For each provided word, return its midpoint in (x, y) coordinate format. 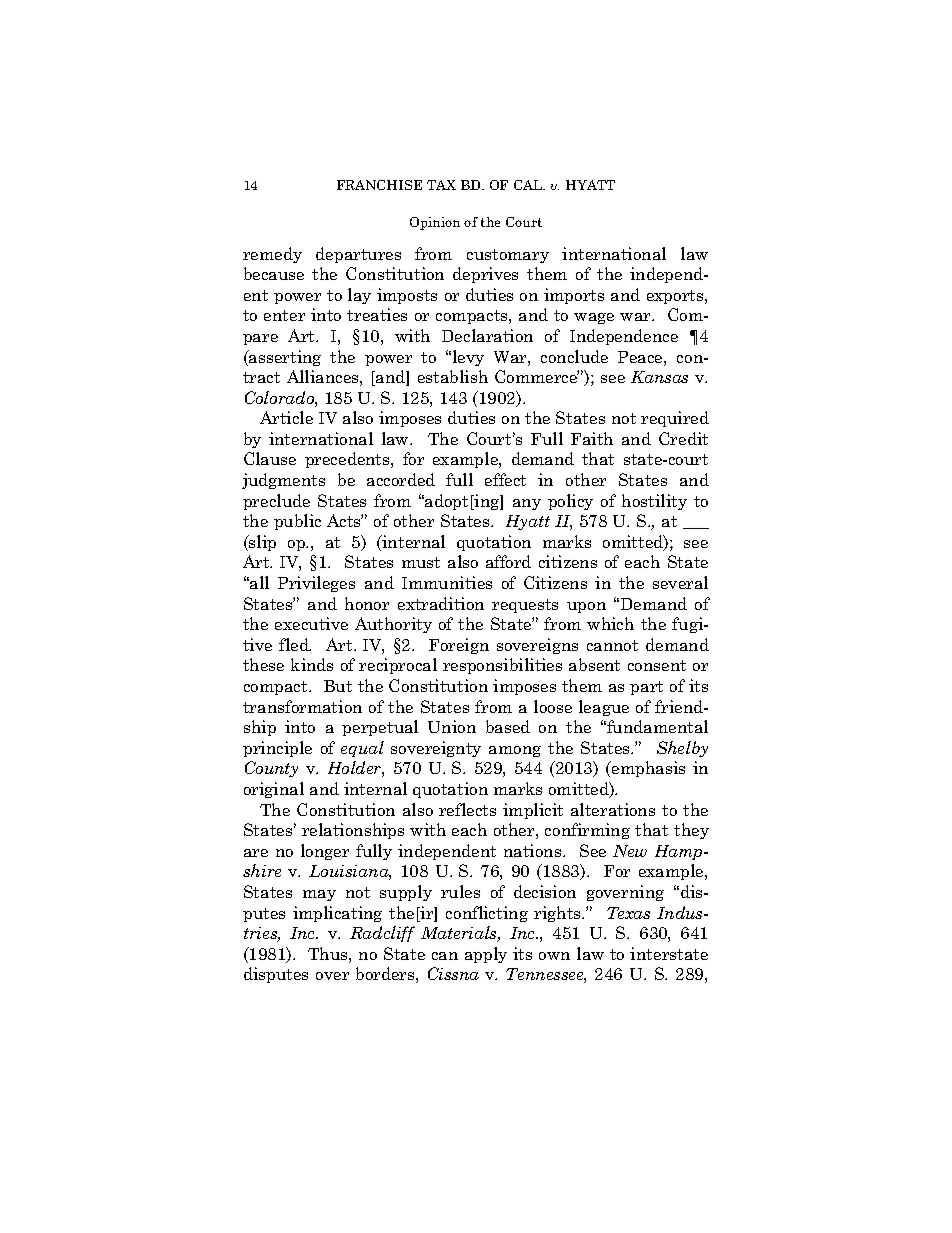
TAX (441, 185)
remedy (272, 255)
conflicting (487, 914)
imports (574, 296)
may (319, 895)
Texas (628, 913)
